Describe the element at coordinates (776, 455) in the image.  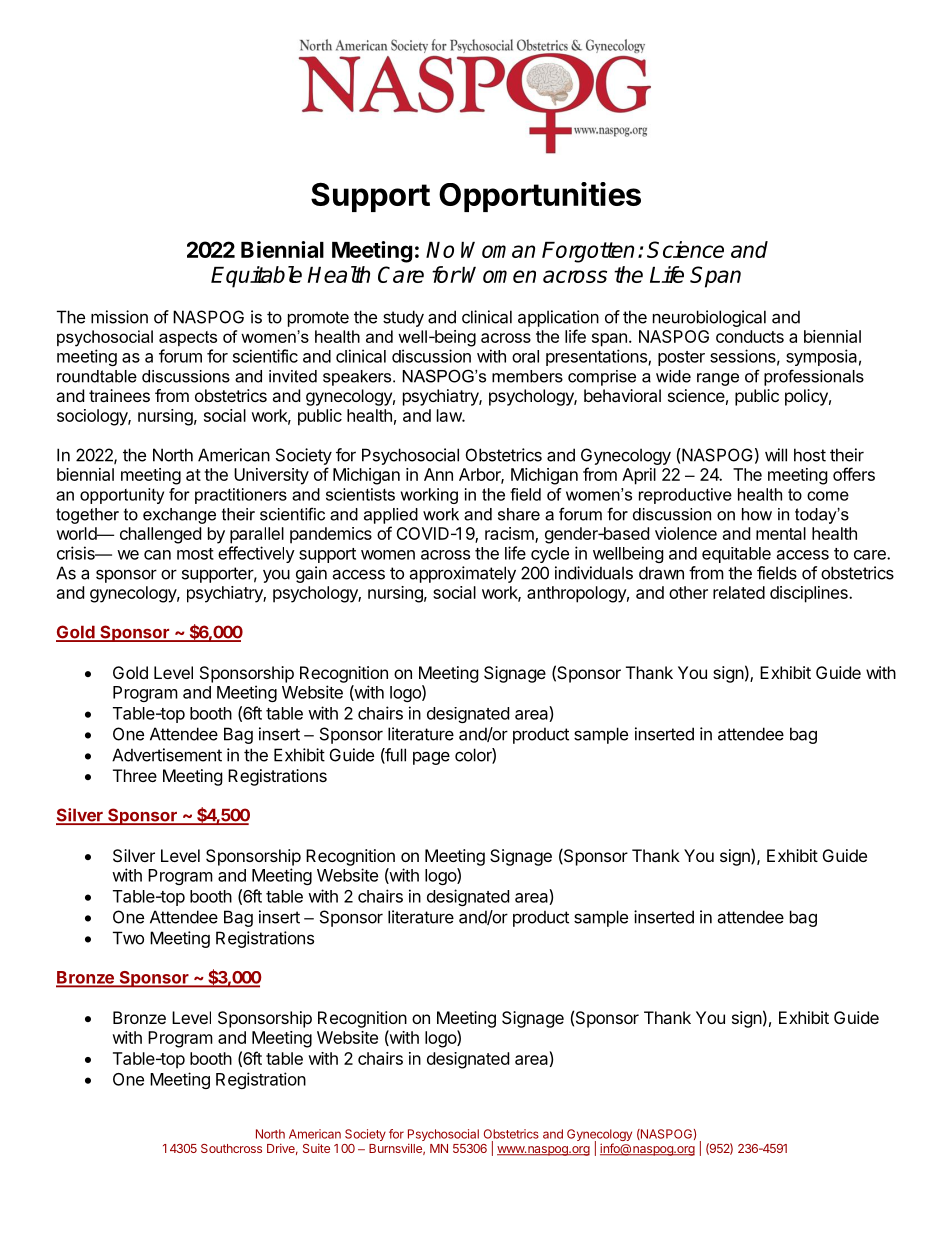
I see `will` at that location.
